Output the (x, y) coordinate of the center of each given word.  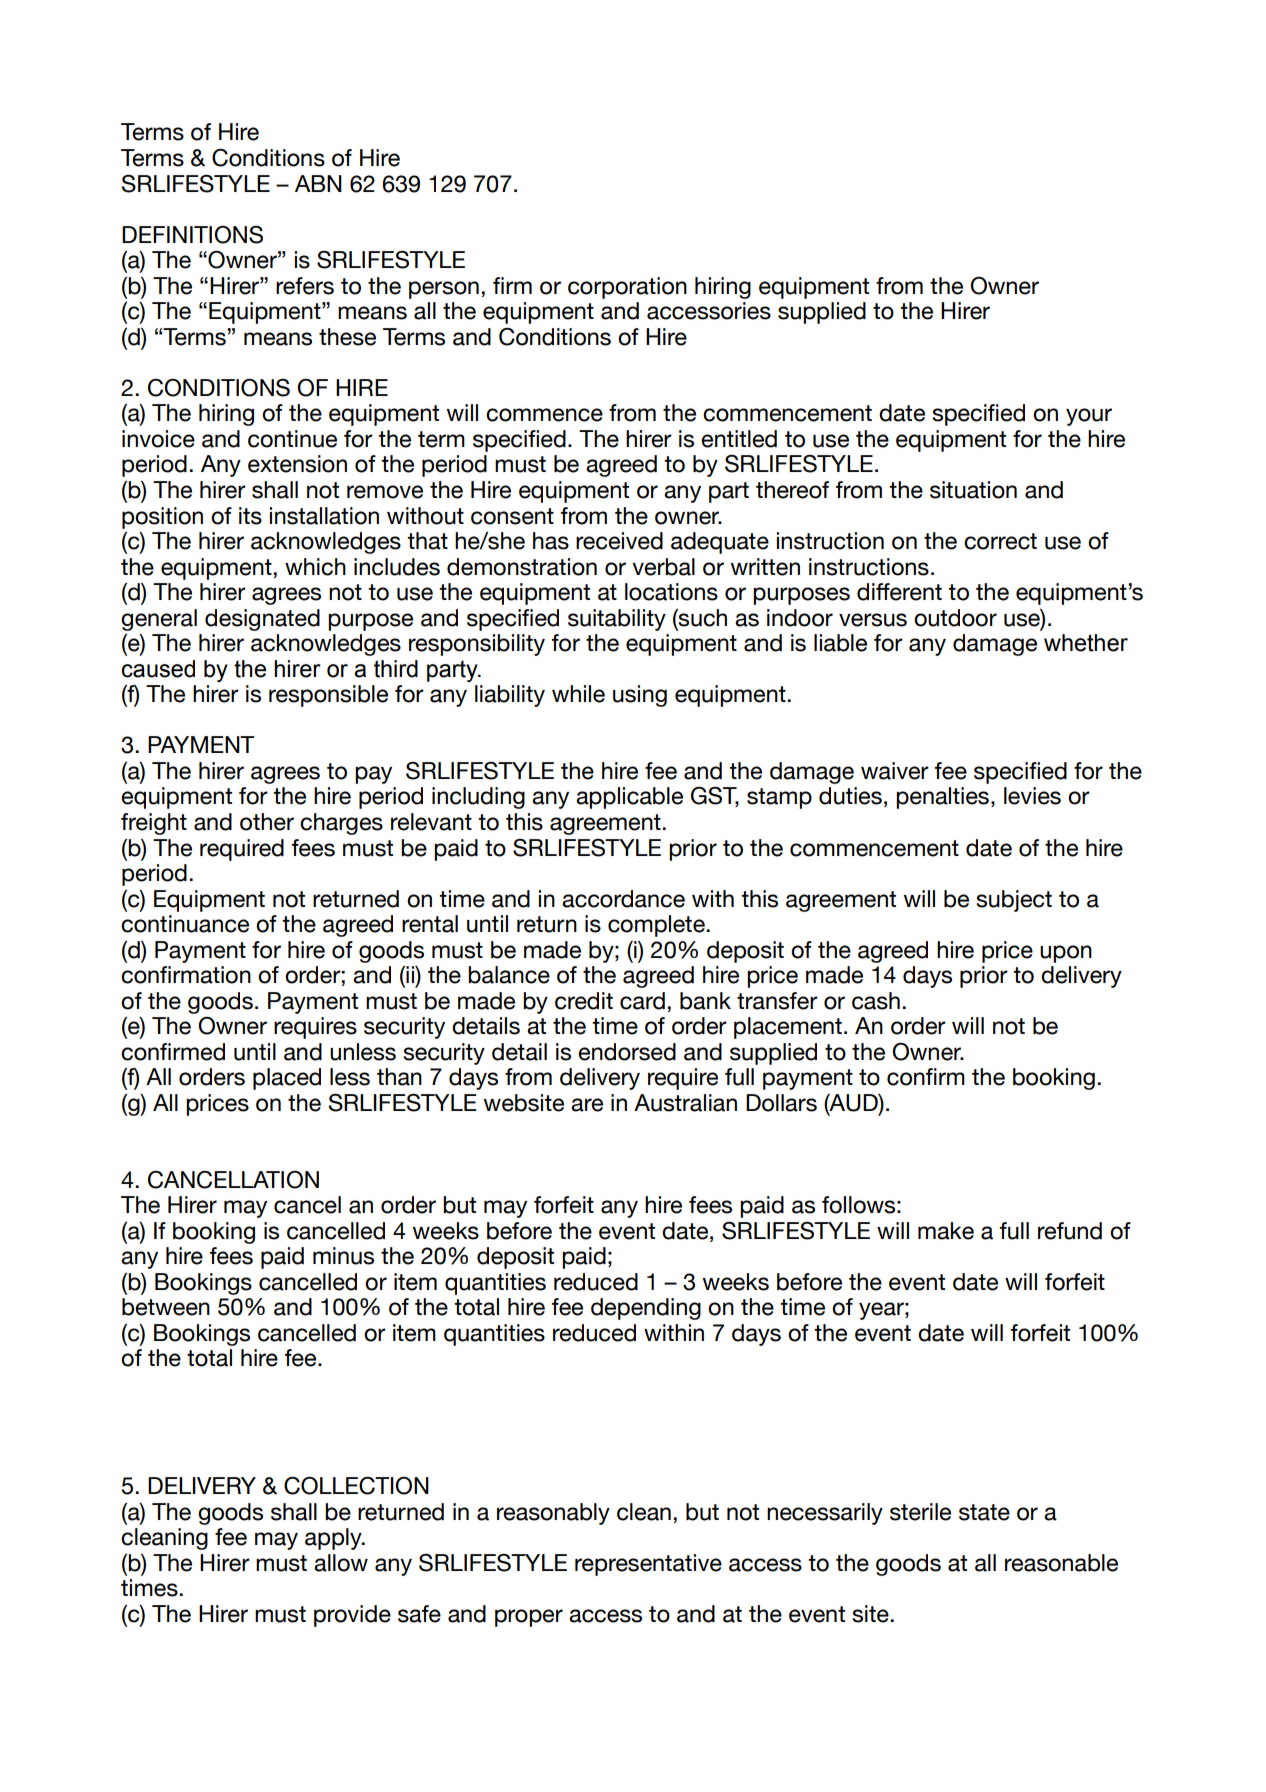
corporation (627, 288)
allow (341, 1563)
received (619, 541)
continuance (185, 924)
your (1089, 417)
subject (1014, 901)
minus (343, 1256)
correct (1000, 541)
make (946, 1231)
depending (646, 1309)
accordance (623, 899)
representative (648, 1565)
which (315, 567)
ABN (318, 183)
